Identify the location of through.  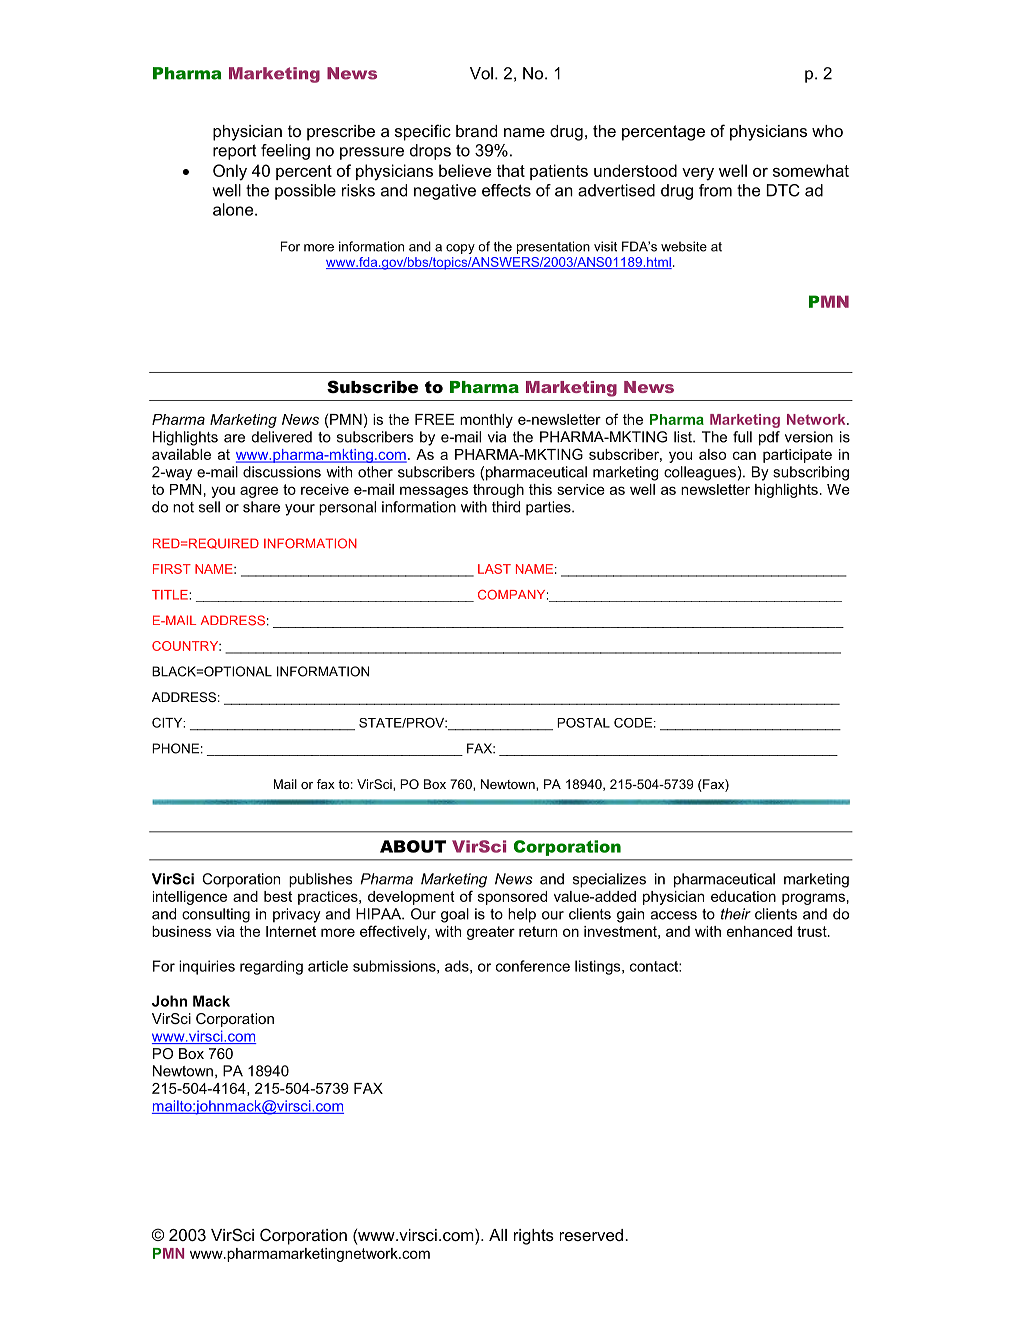
(498, 491).
